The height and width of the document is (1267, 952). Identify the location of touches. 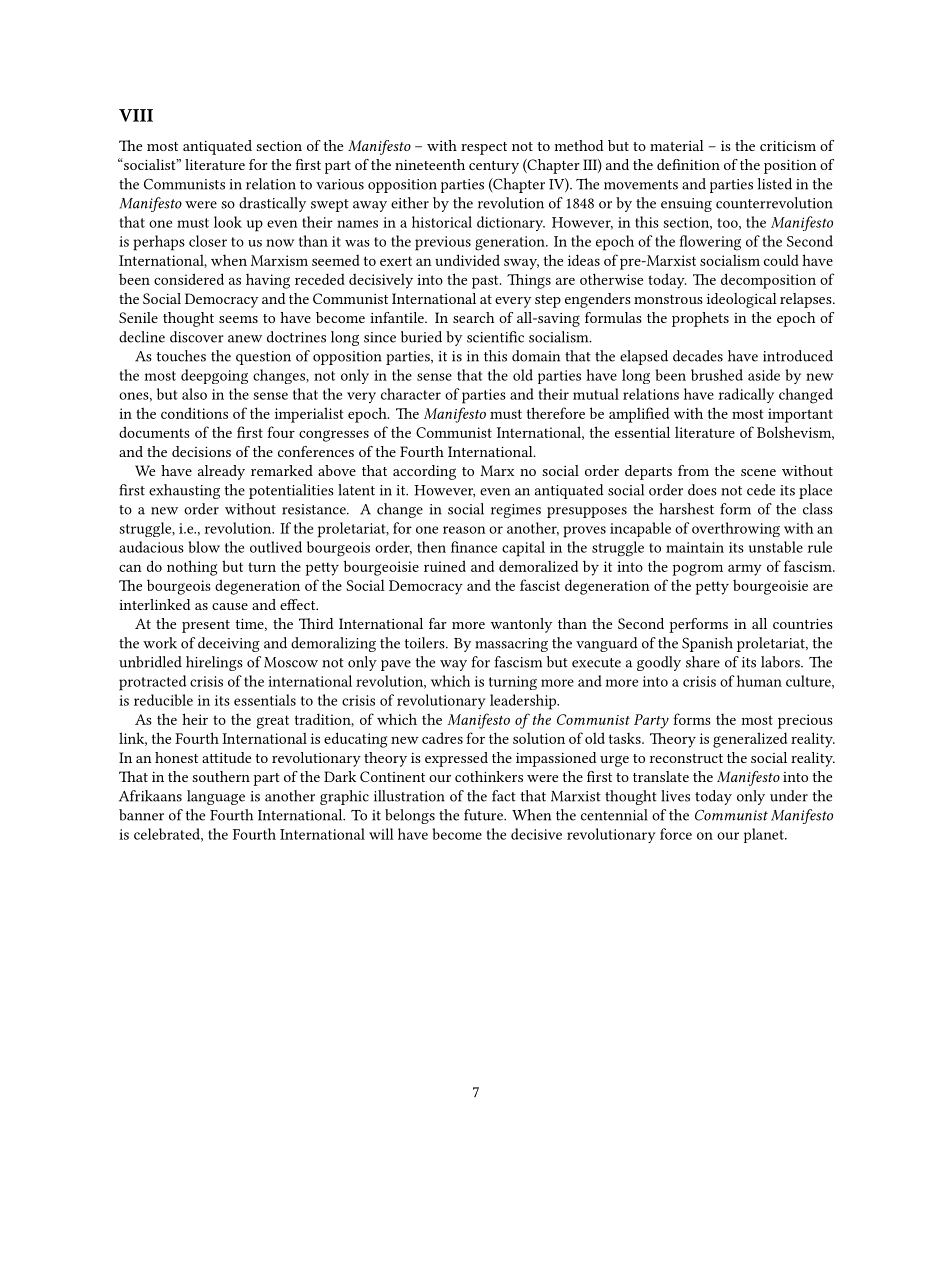
(181, 356).
